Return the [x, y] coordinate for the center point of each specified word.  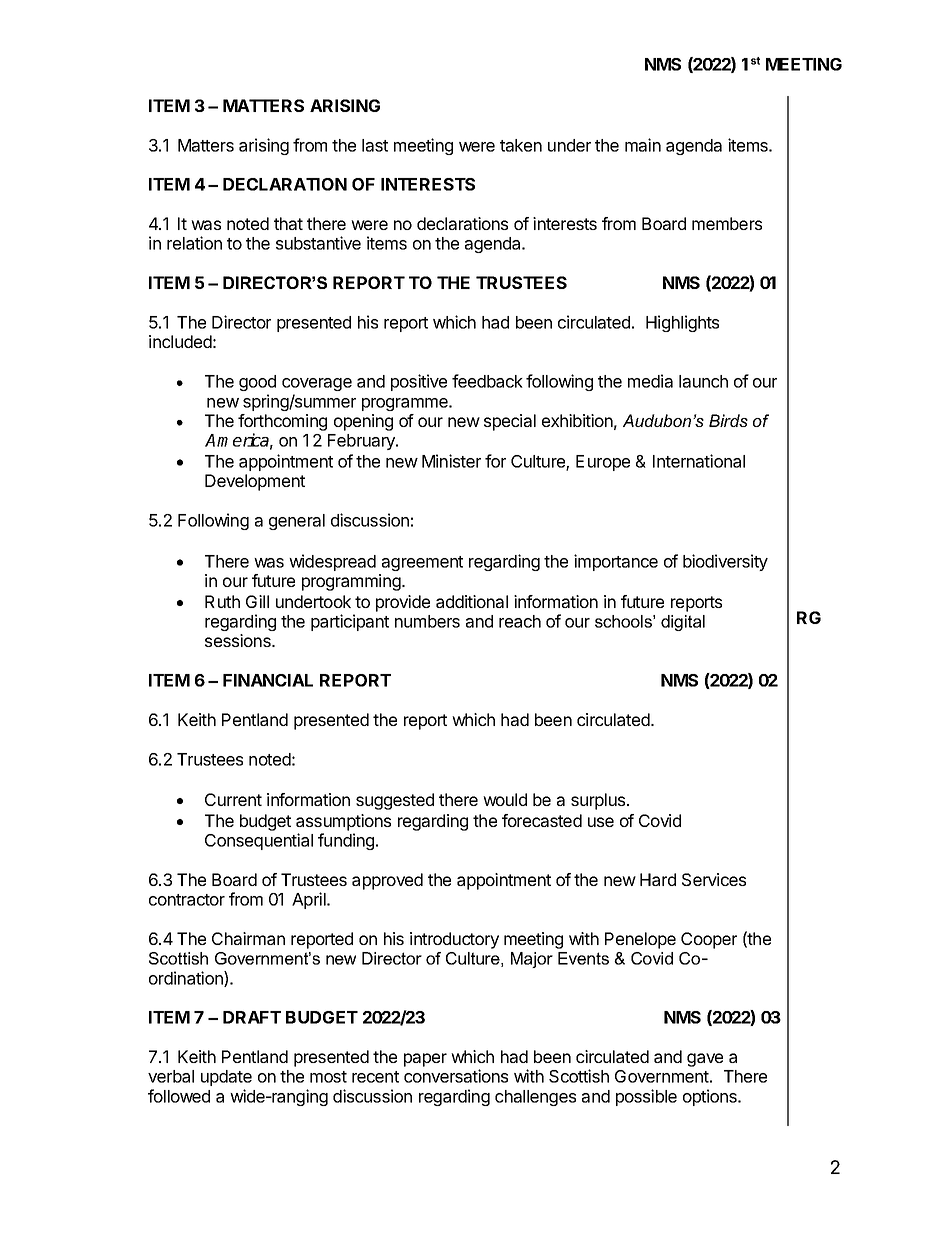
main [643, 145]
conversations [456, 1076]
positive [419, 382]
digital [683, 623]
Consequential [259, 841]
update [226, 1078]
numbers [427, 621]
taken [521, 145]
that [288, 223]
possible [646, 1097]
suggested [395, 801]
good [257, 383]
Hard [658, 879]
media [650, 381]
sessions [239, 640]
